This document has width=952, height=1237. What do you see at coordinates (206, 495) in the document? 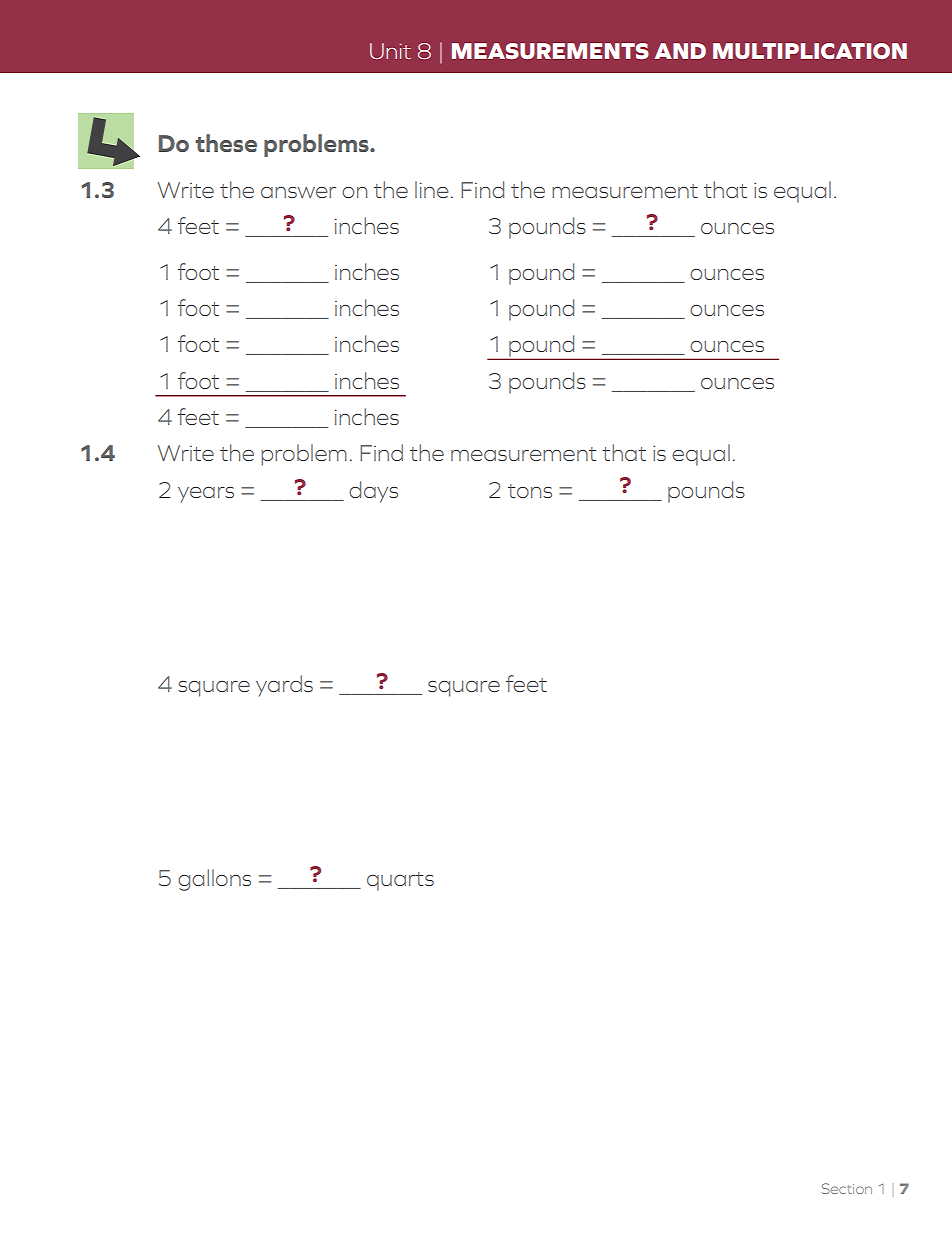
I see `years` at bounding box center [206, 495].
